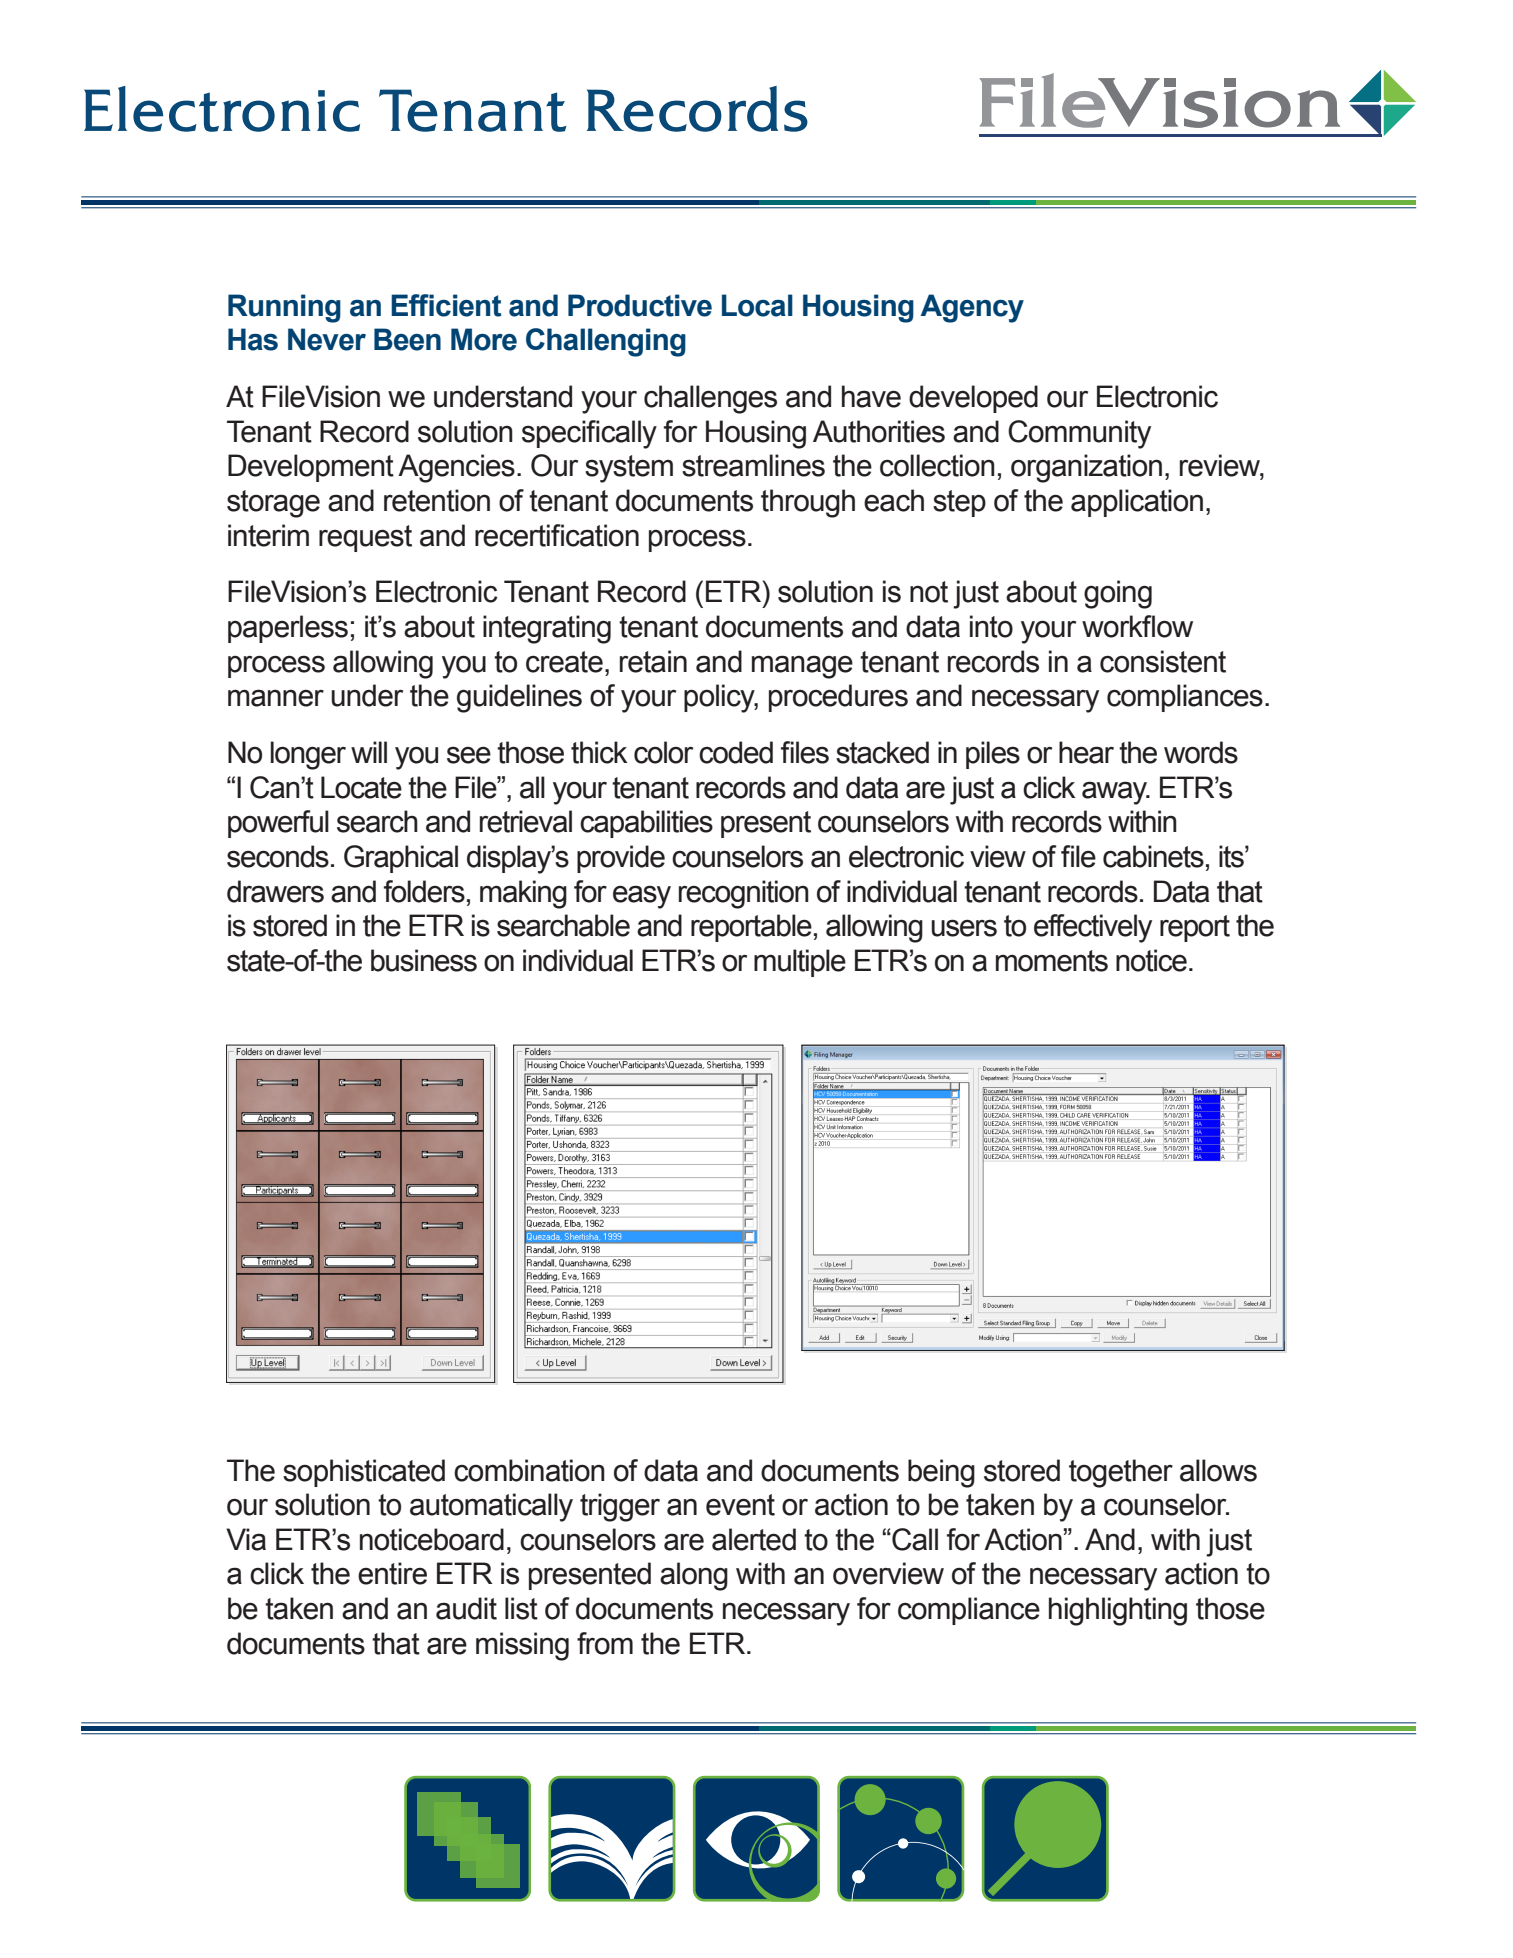 The width and height of the image is (1513, 1958). I want to click on Community, so click(1079, 434).
